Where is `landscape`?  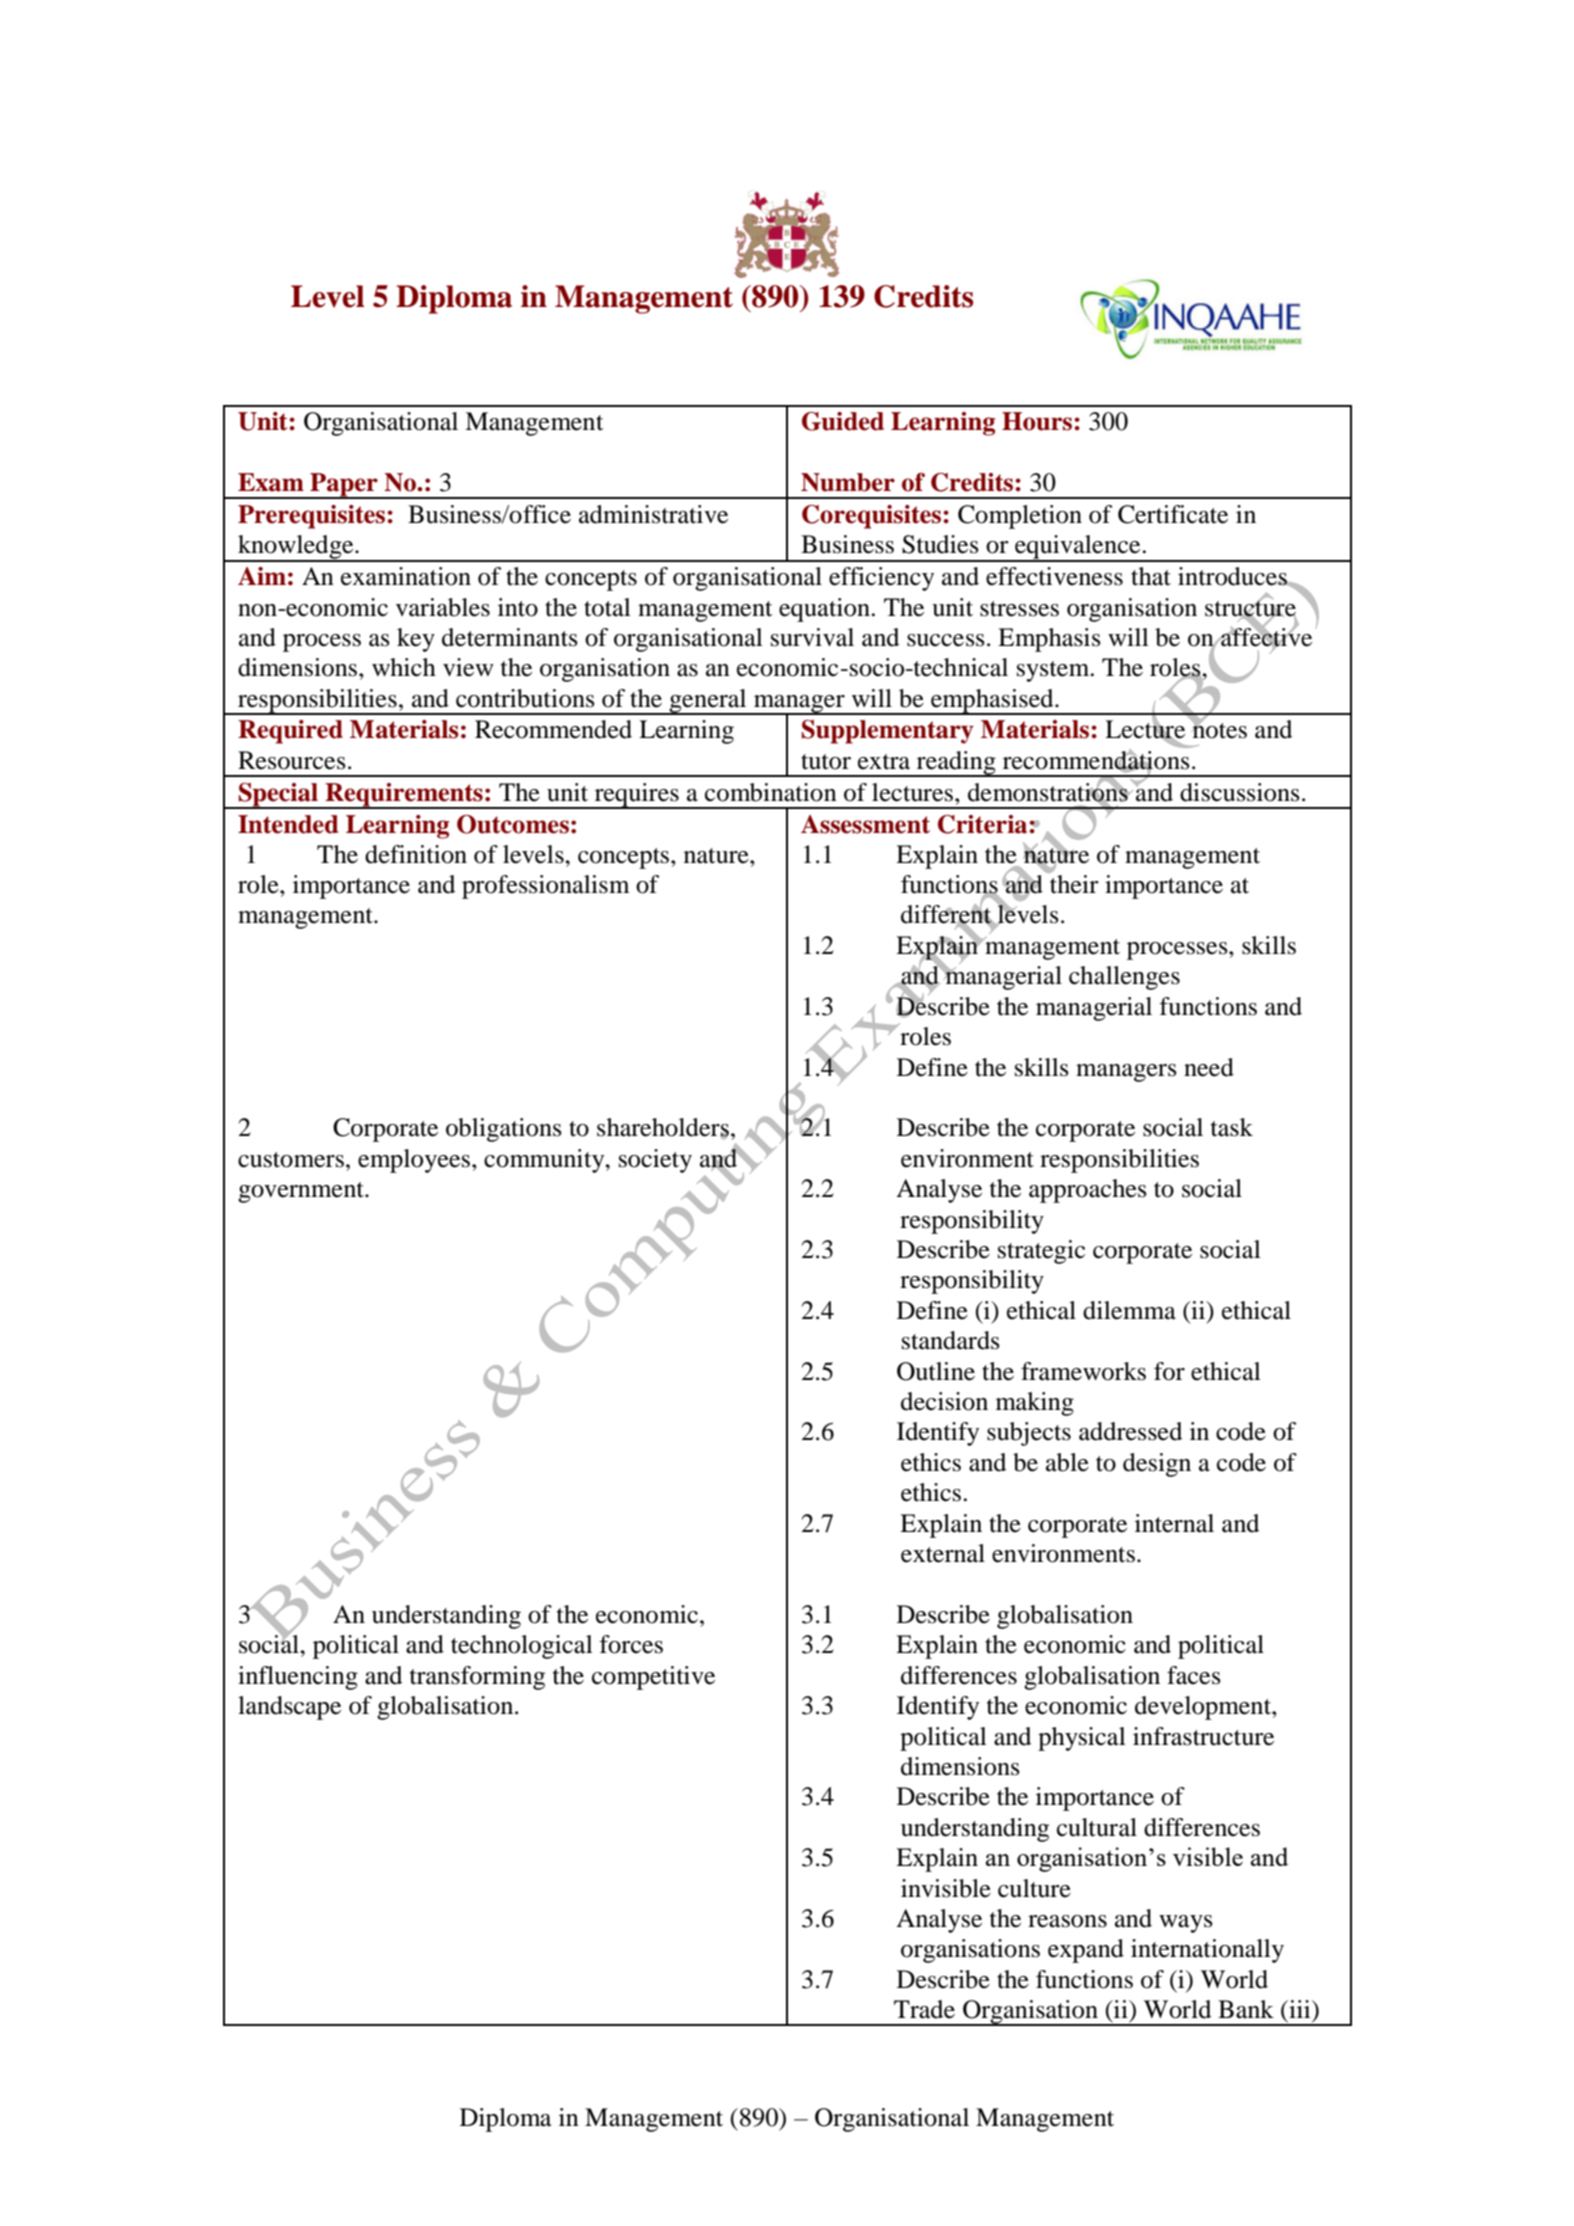 landscape is located at coordinates (289, 1708).
